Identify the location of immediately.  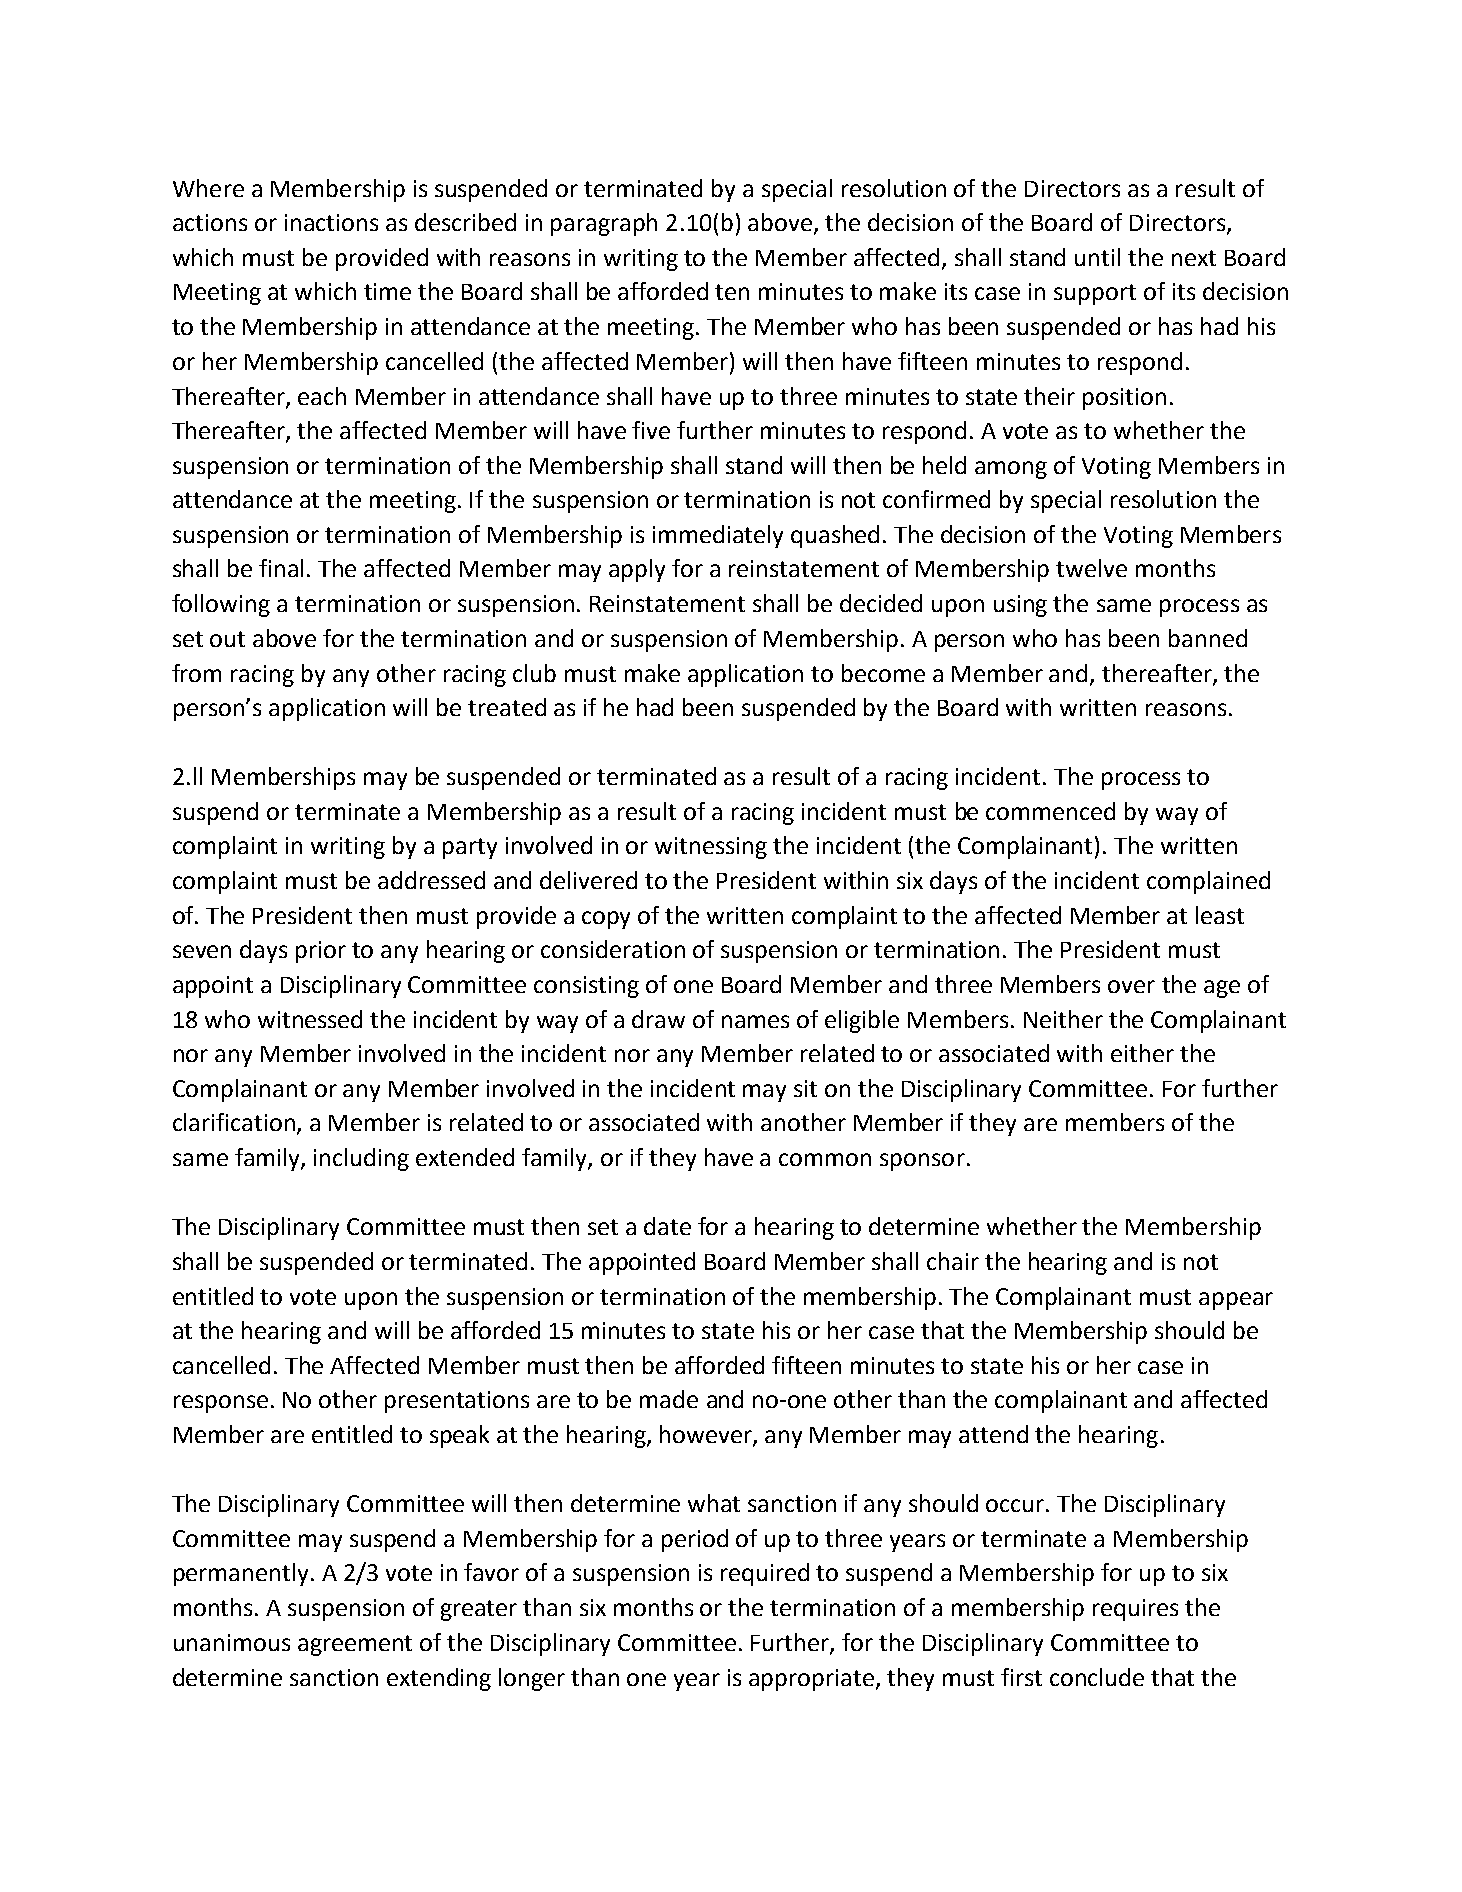
(718, 536).
